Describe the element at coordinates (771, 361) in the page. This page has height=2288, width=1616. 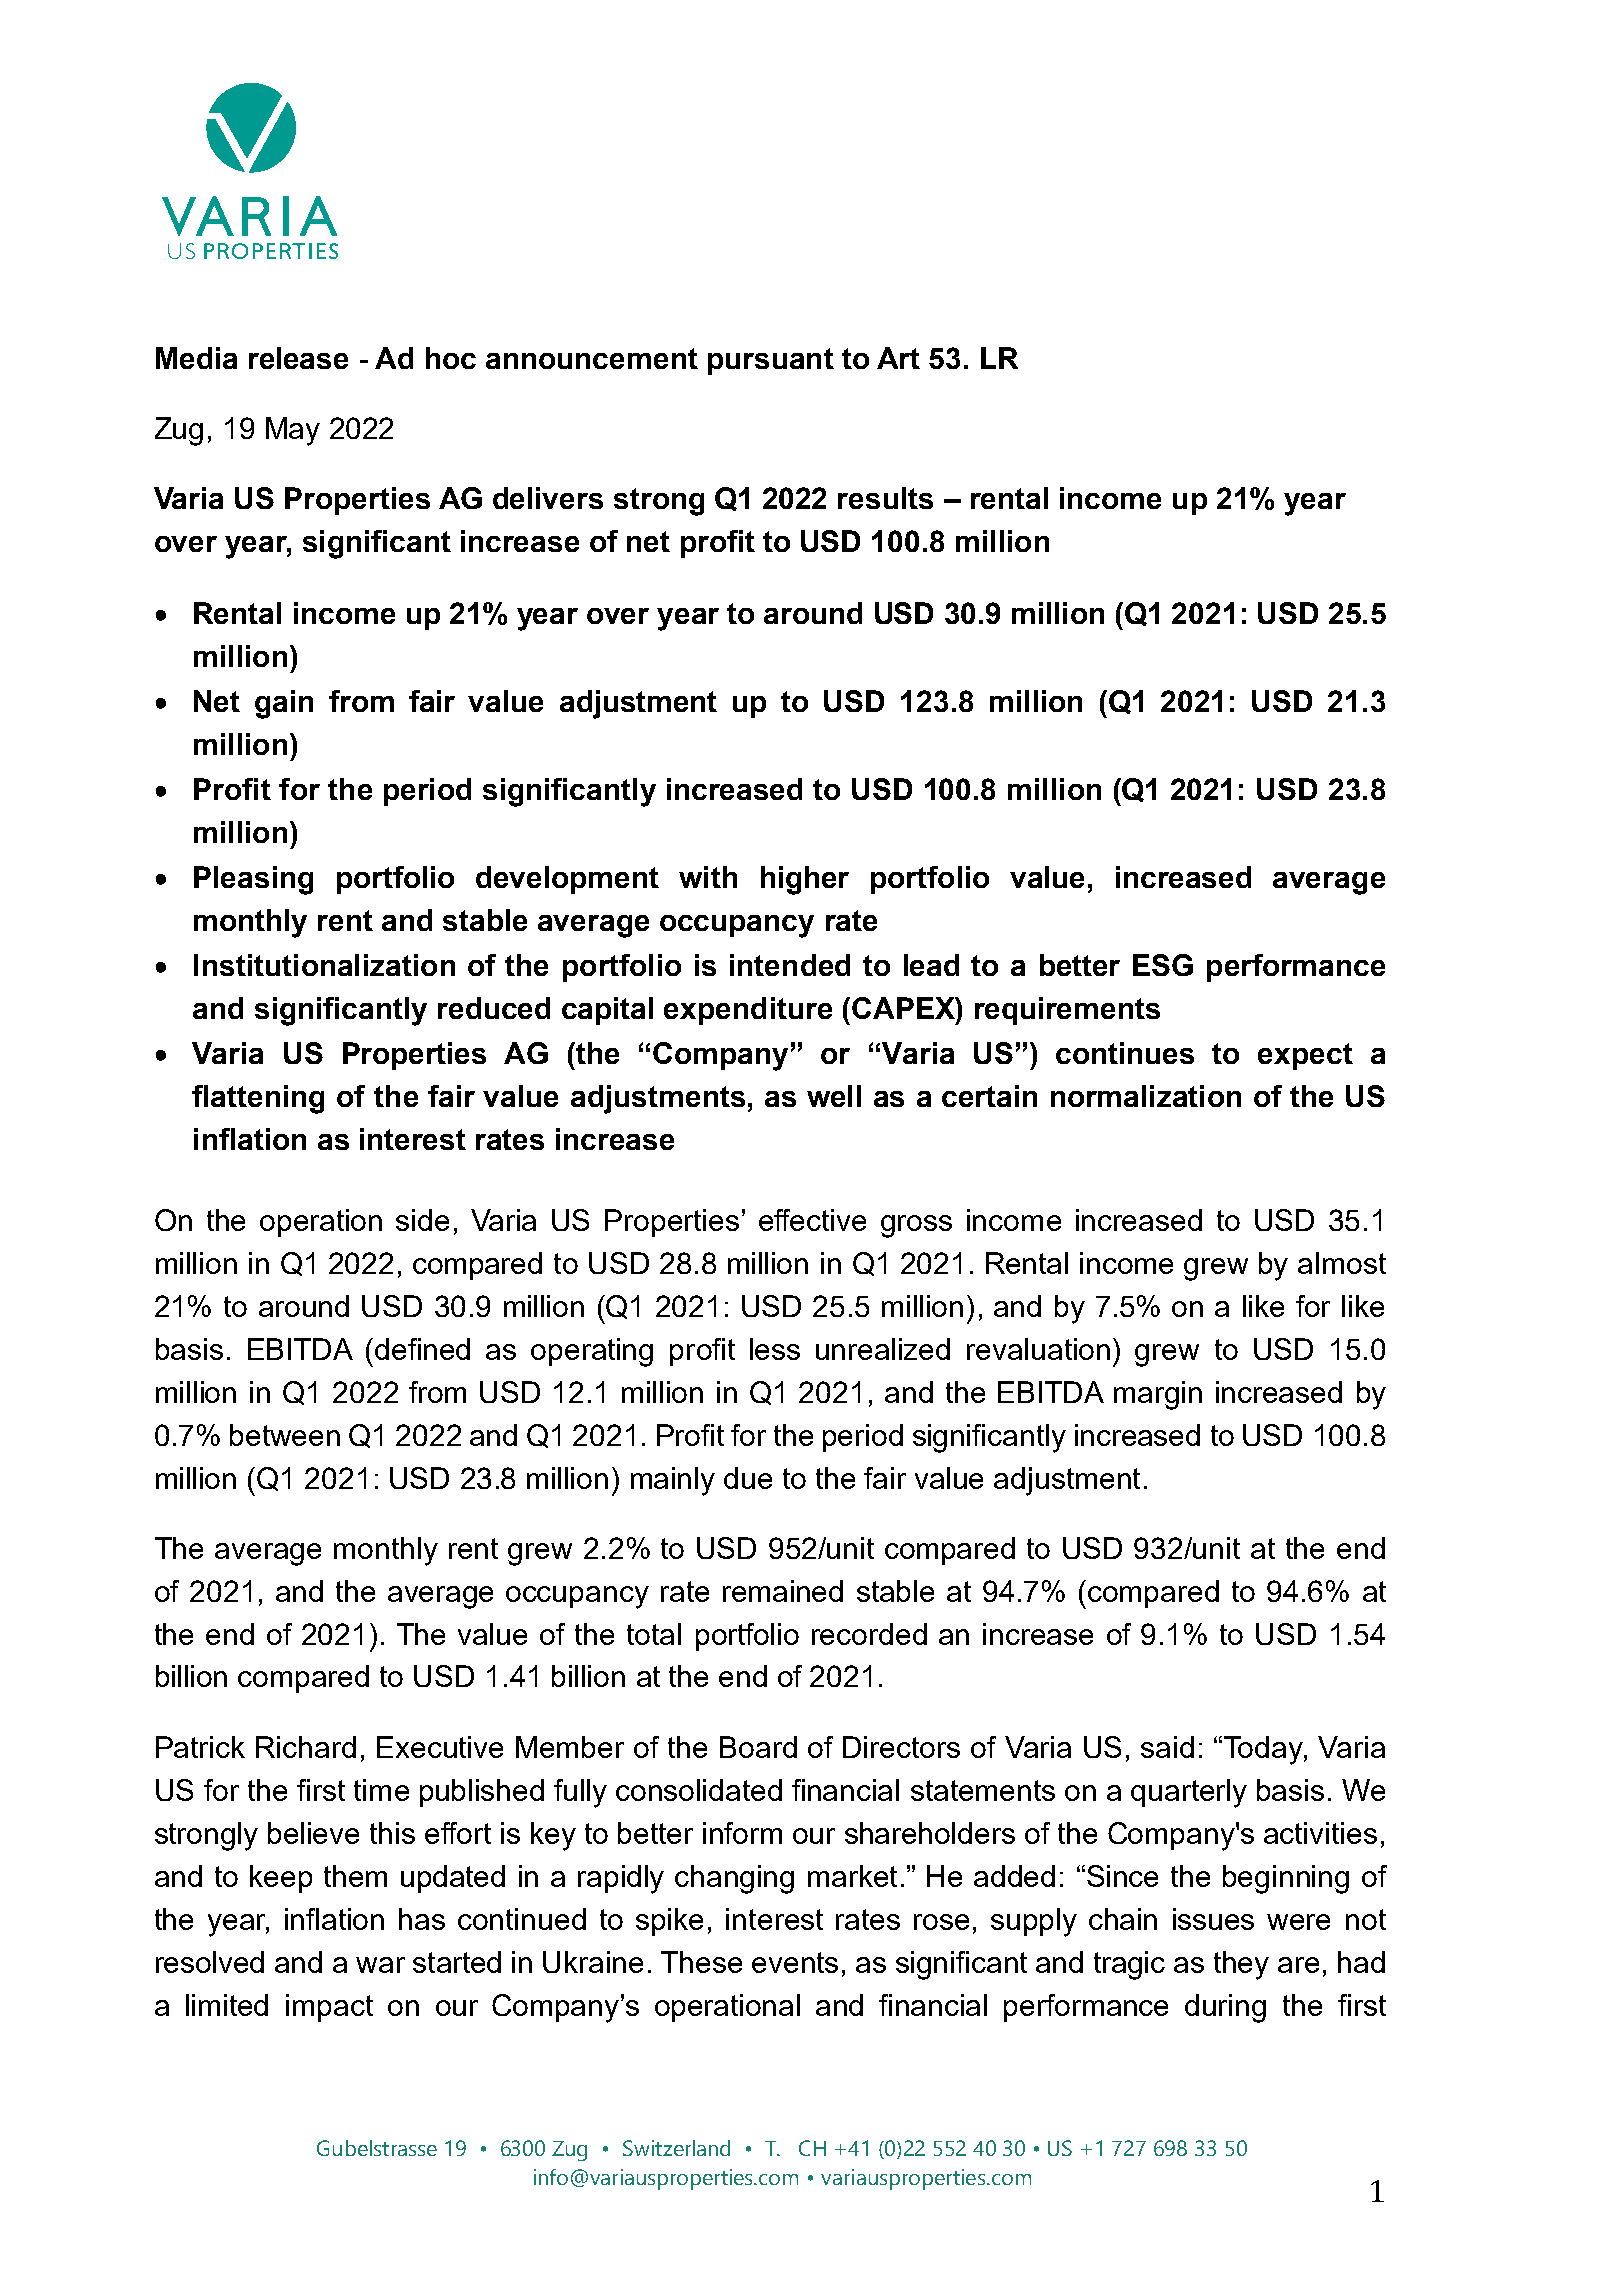
I see `pursuant` at that location.
